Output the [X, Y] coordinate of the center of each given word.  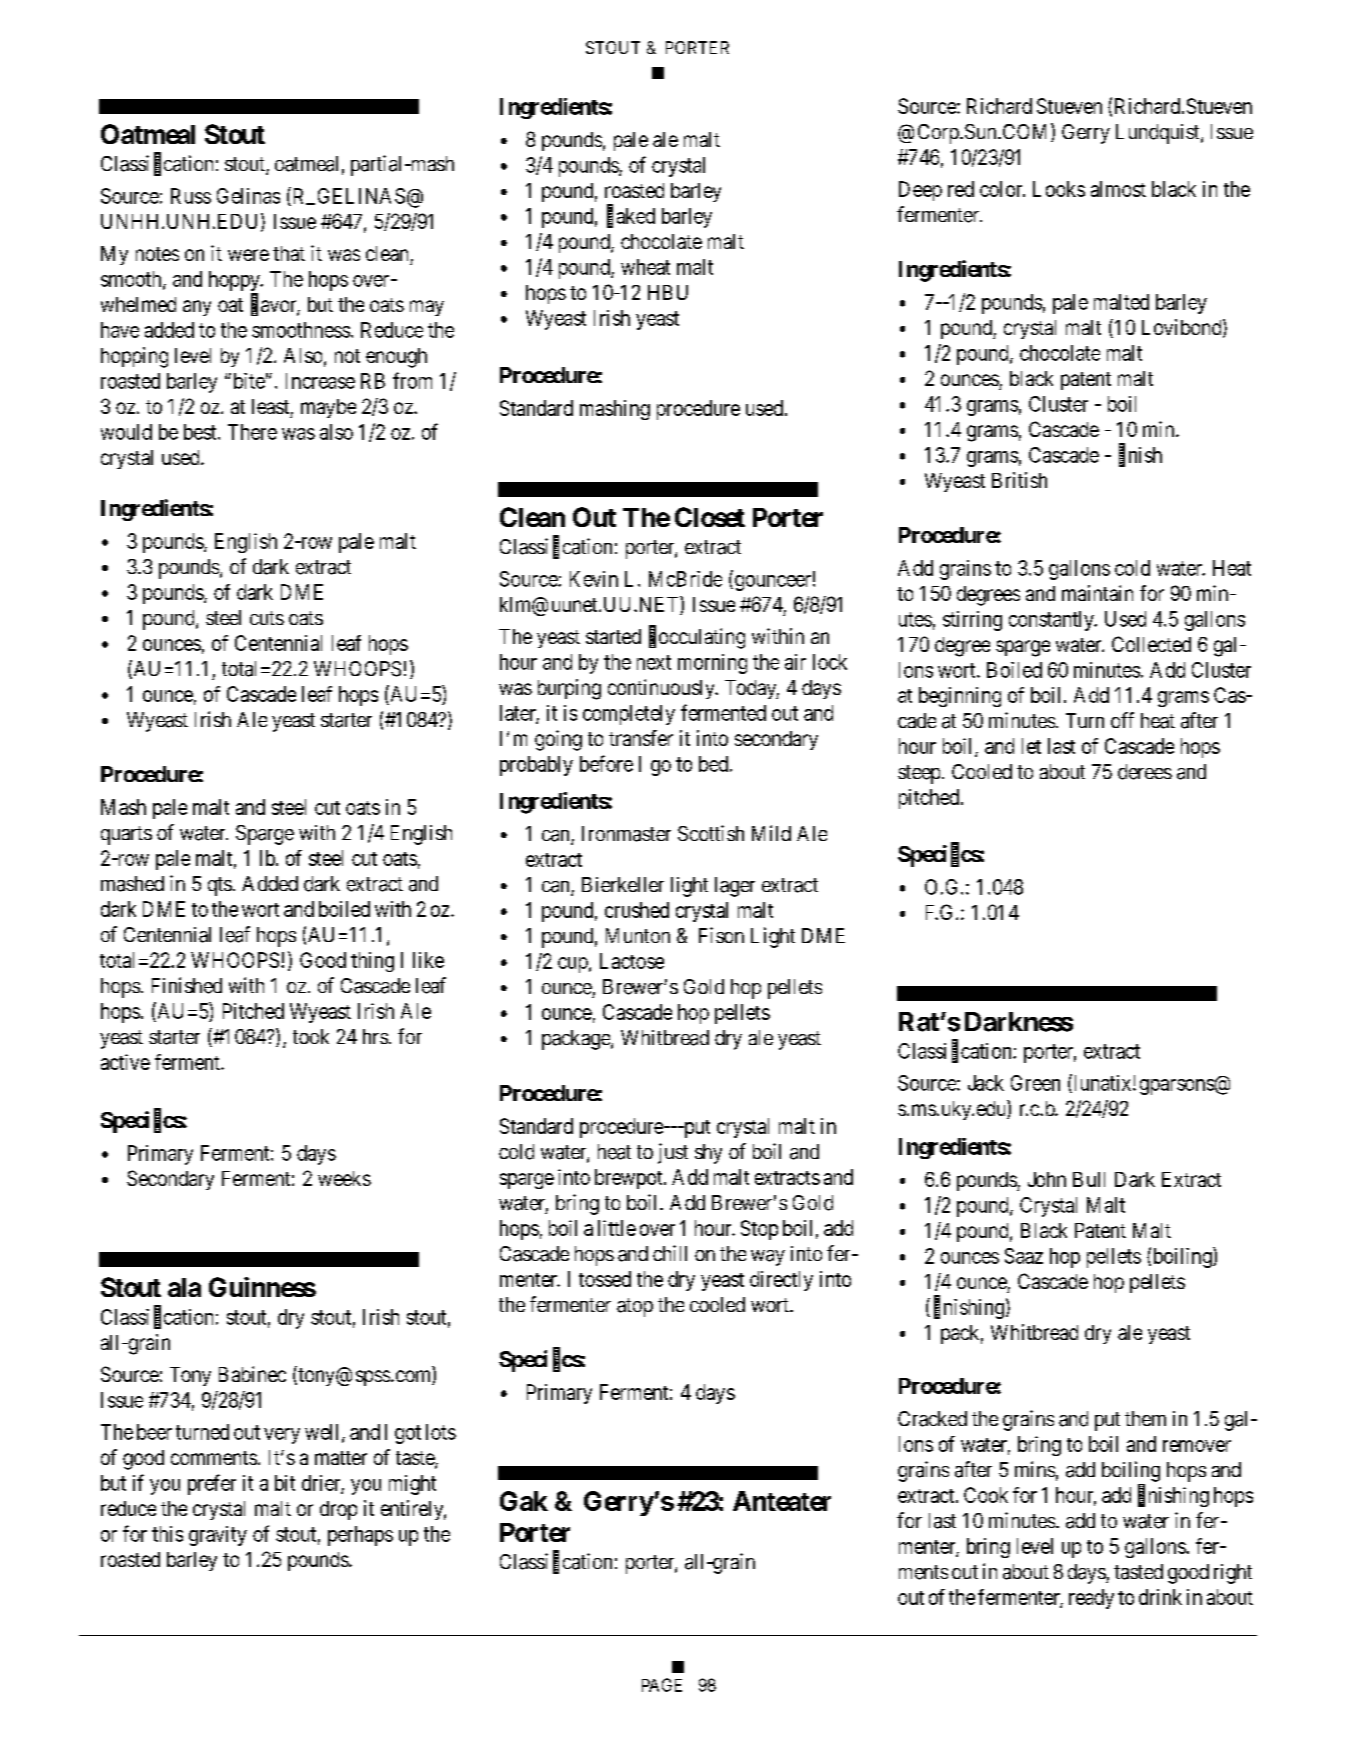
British [1019, 480]
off [1122, 720]
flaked [631, 216]
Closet [710, 517]
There [252, 432]
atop [635, 1307]
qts [220, 886]
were [248, 255]
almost [1118, 189]
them [1145, 1418]
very [282, 1436]
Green [1035, 1083]
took [311, 1036]
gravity [218, 1536]
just [673, 1153]
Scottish [711, 833]
